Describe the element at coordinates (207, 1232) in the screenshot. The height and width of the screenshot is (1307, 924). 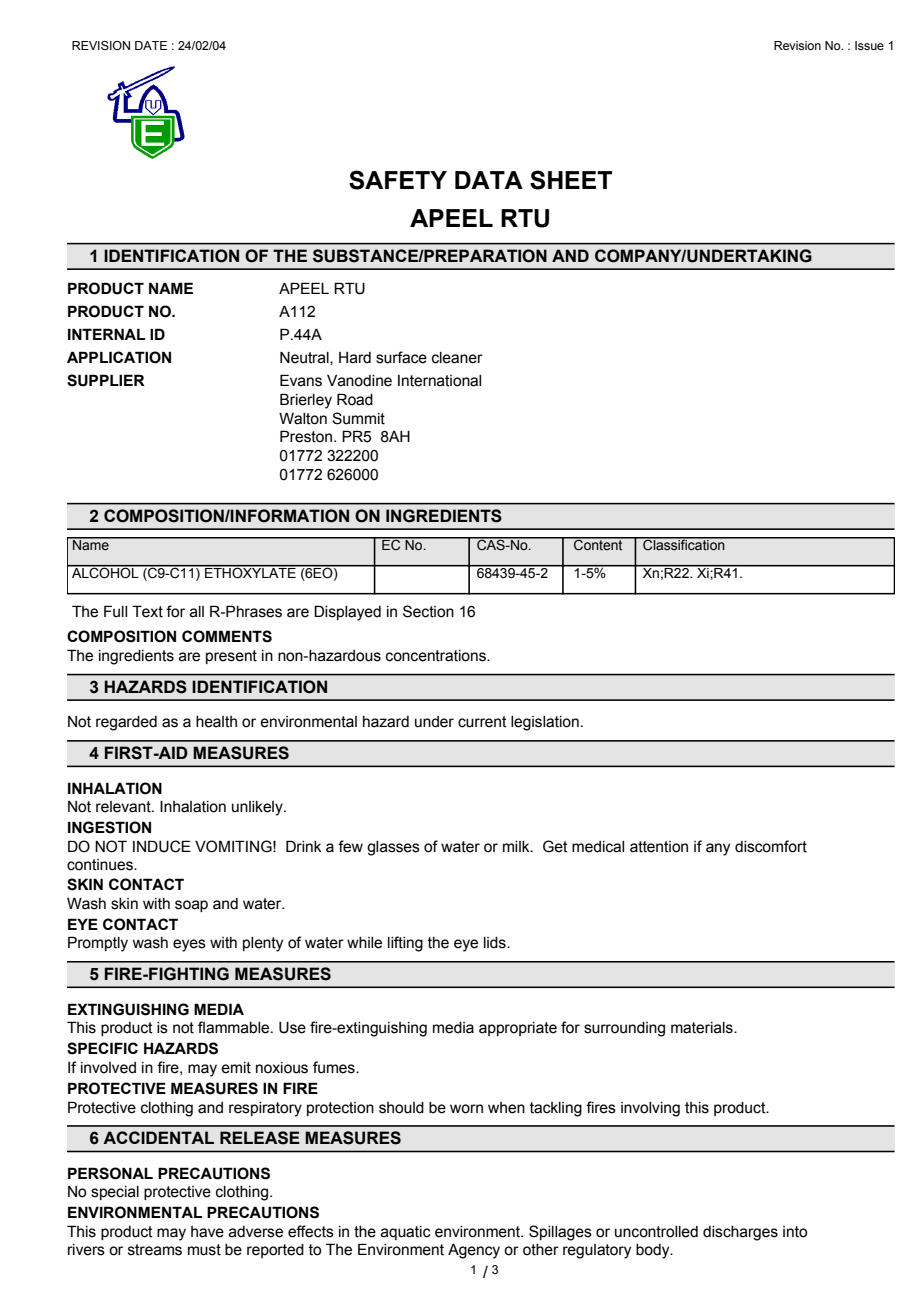
I see `have` at that location.
